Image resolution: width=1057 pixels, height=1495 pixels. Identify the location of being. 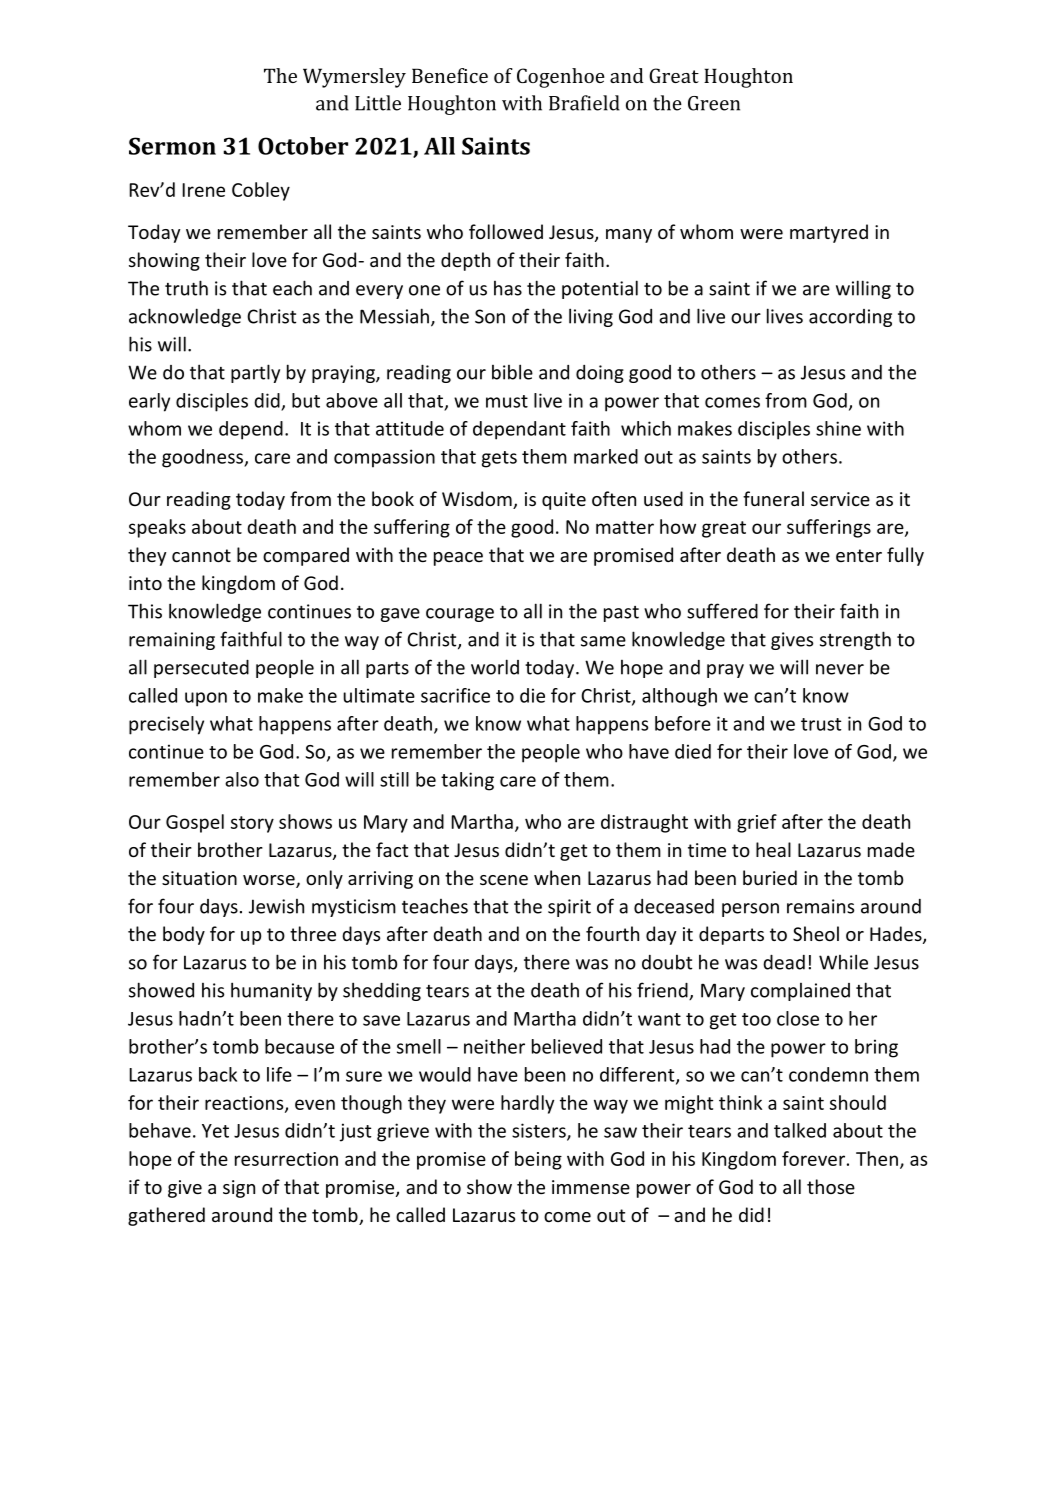
(538, 1160).
